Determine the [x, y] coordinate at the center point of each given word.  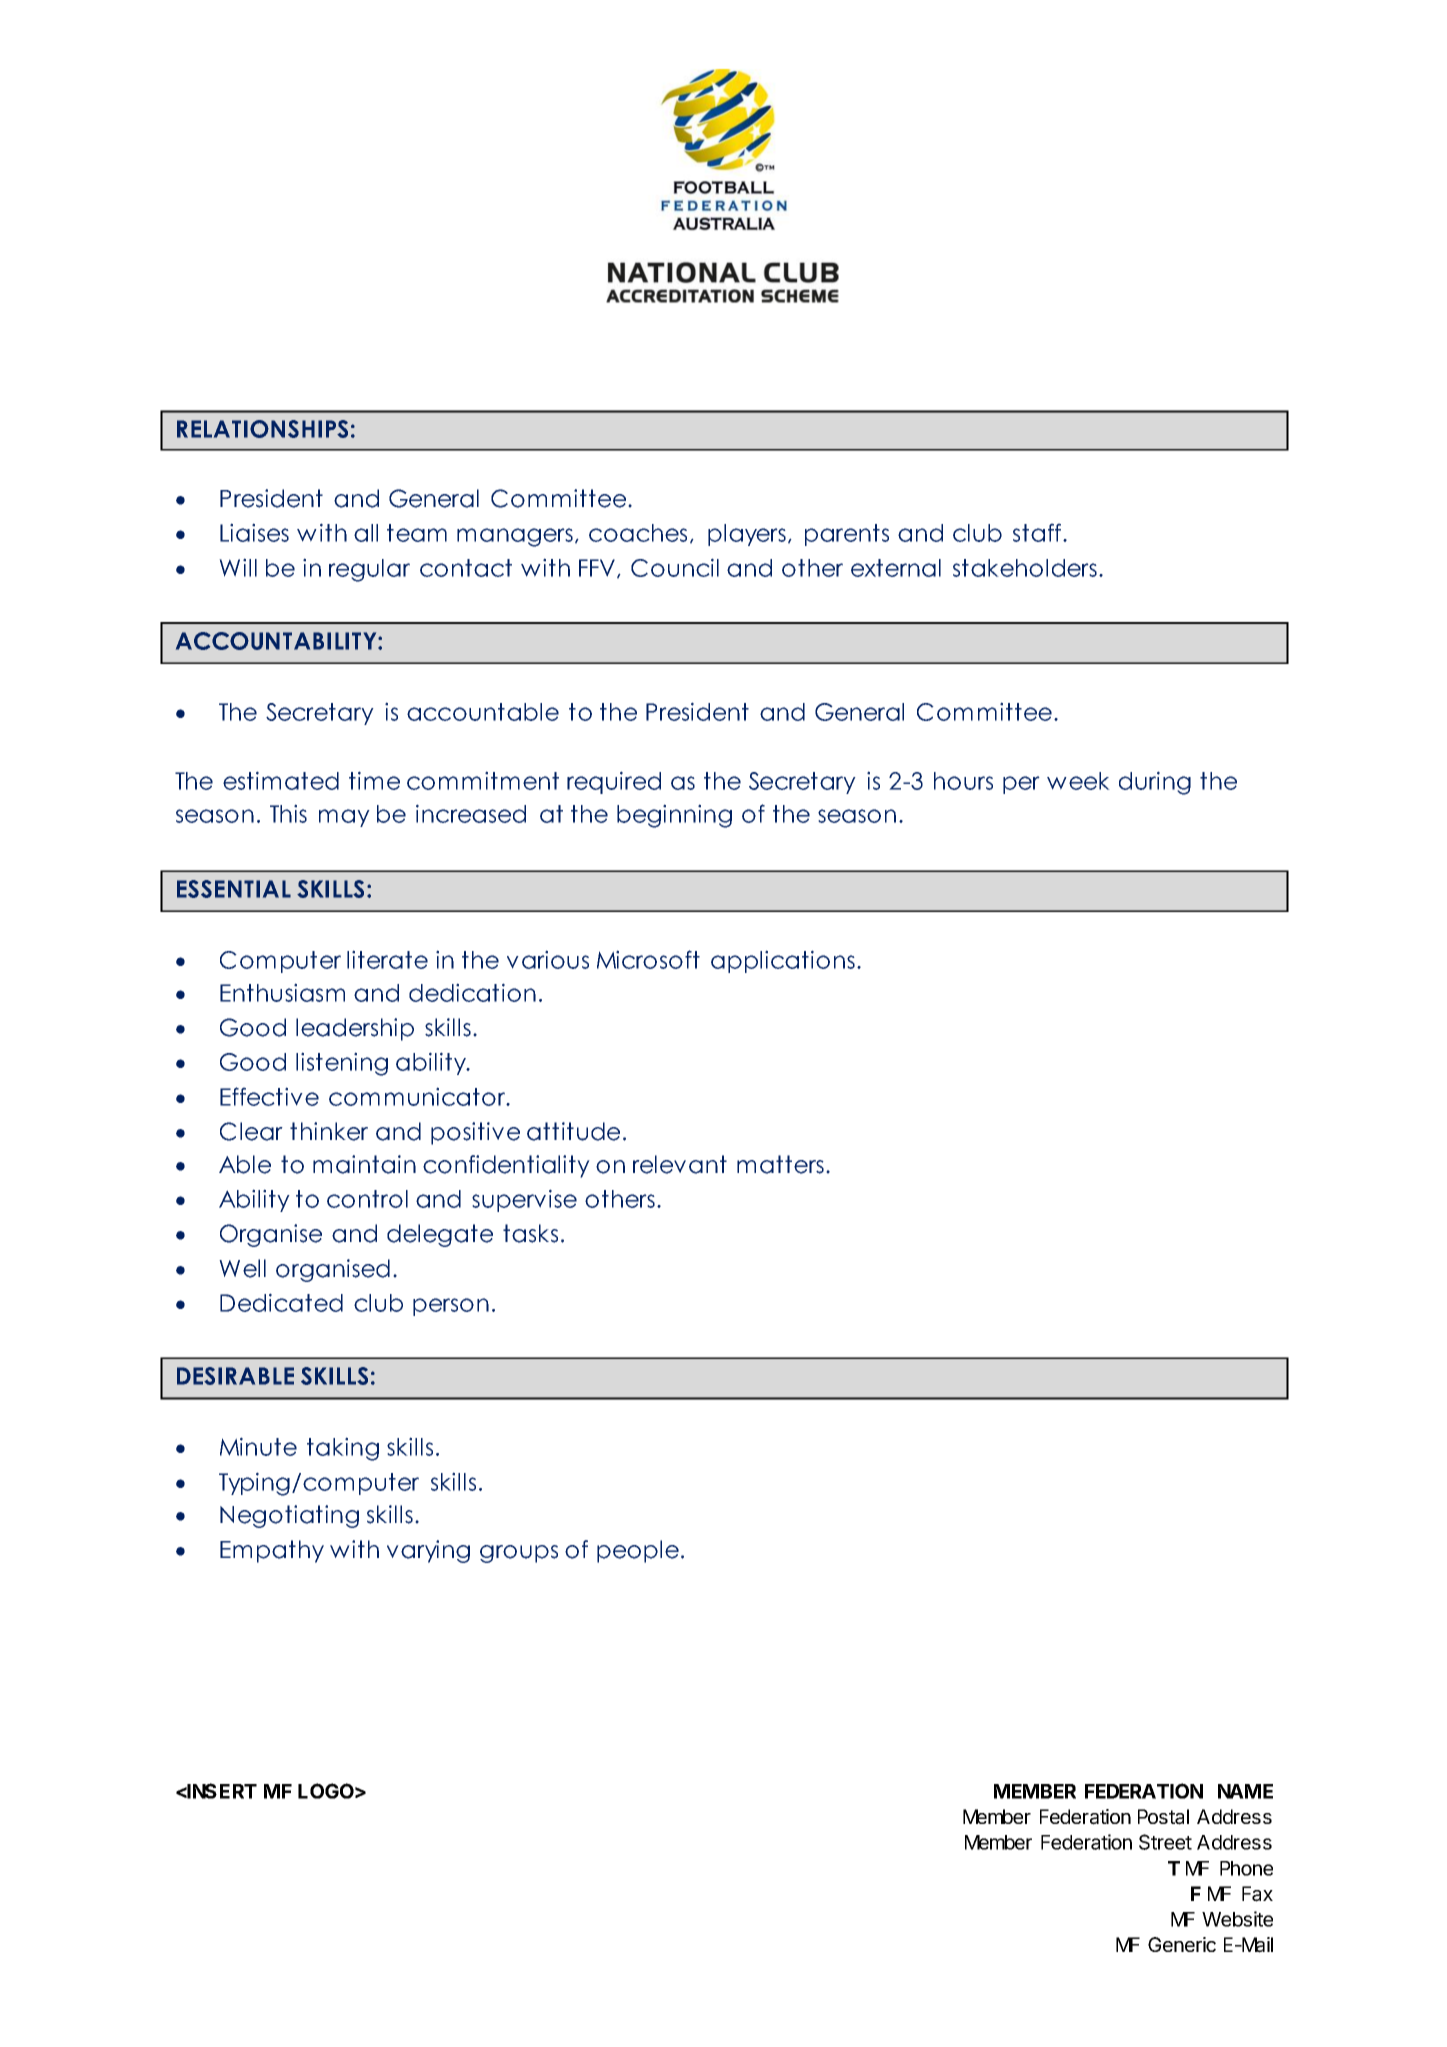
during [1155, 783]
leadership [355, 1029]
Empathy [272, 1551]
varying [428, 1551]
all [366, 533]
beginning [674, 816]
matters [780, 1164]
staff [1038, 532]
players [747, 535]
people [638, 1551]
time [374, 780]
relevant [680, 1164]
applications [783, 961]
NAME [1245, 1791]
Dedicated [281, 1302]
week [1078, 781]
